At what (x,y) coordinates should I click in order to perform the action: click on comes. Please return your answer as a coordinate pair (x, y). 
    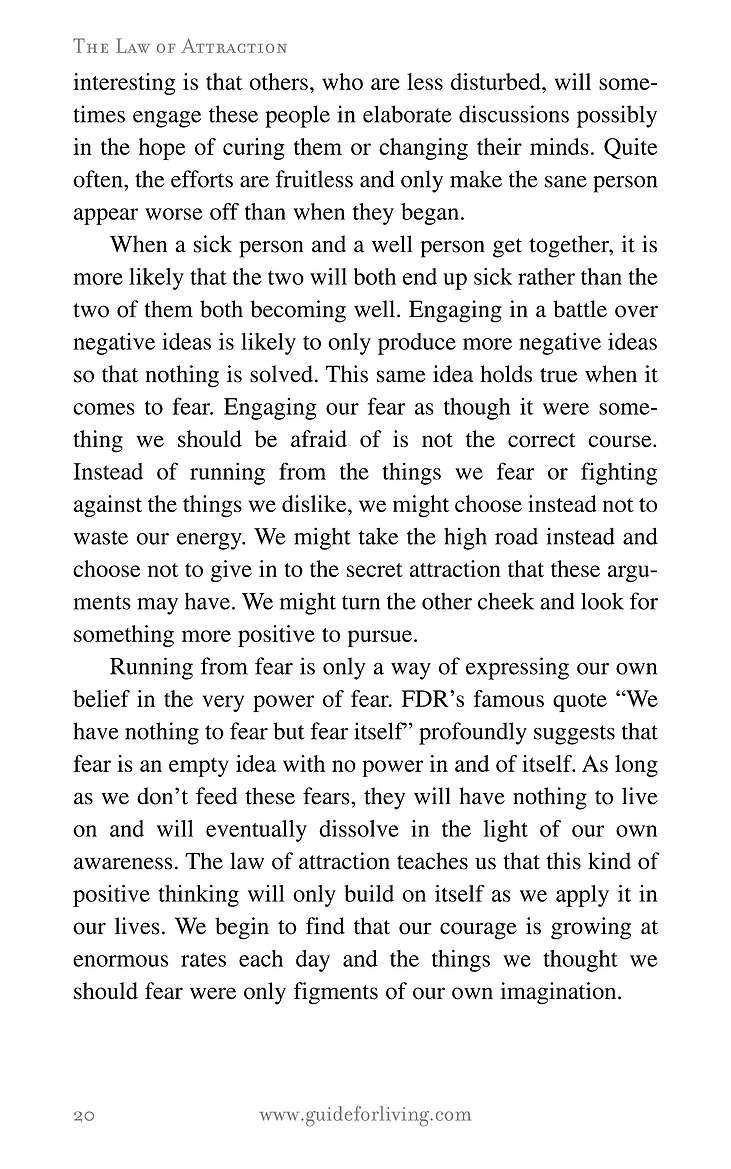
    Looking at the image, I should click on (104, 409).
